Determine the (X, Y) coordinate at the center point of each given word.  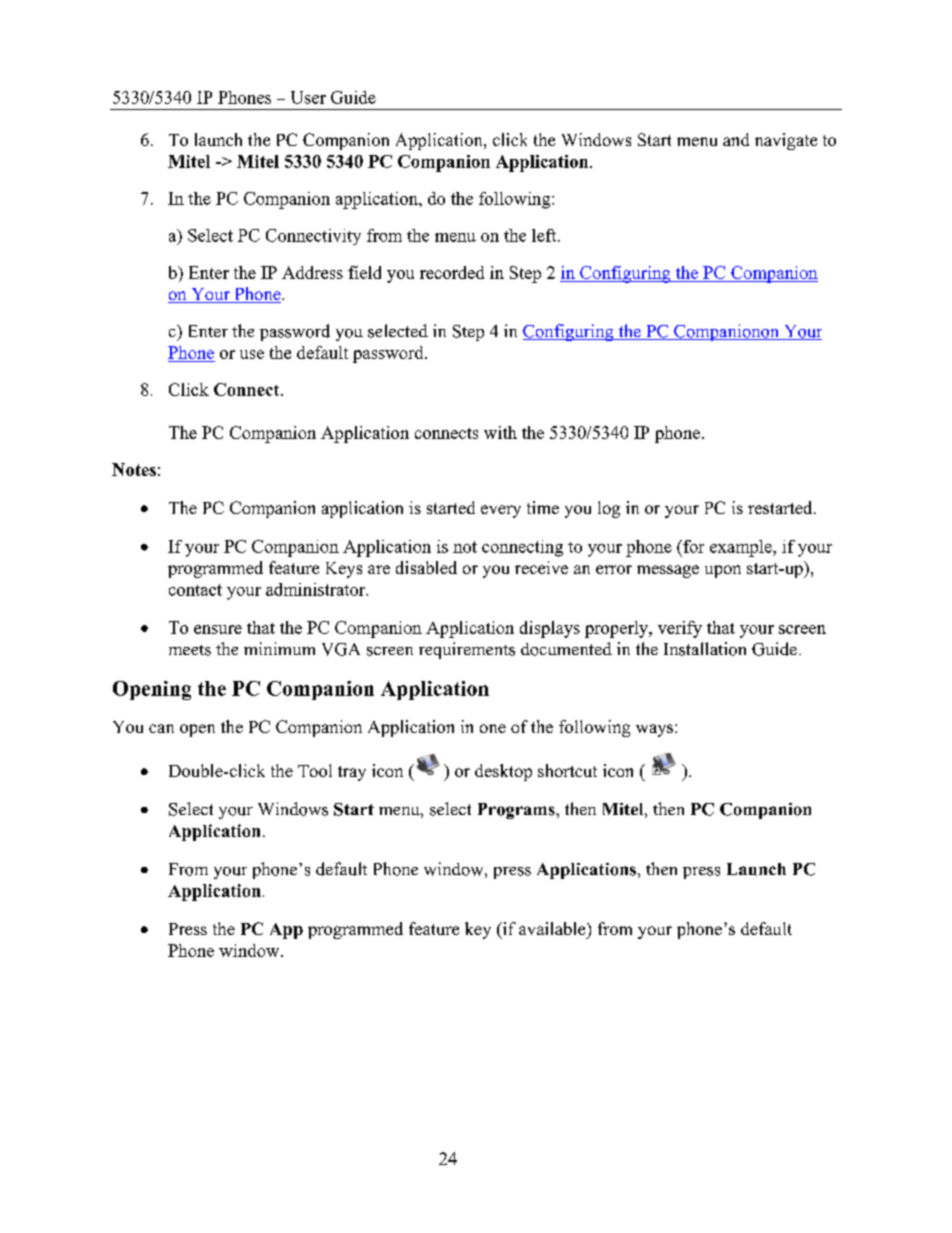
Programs (517, 811)
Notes (134, 469)
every (501, 511)
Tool (315, 770)
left (545, 235)
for (692, 546)
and (736, 139)
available (553, 928)
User (308, 97)
